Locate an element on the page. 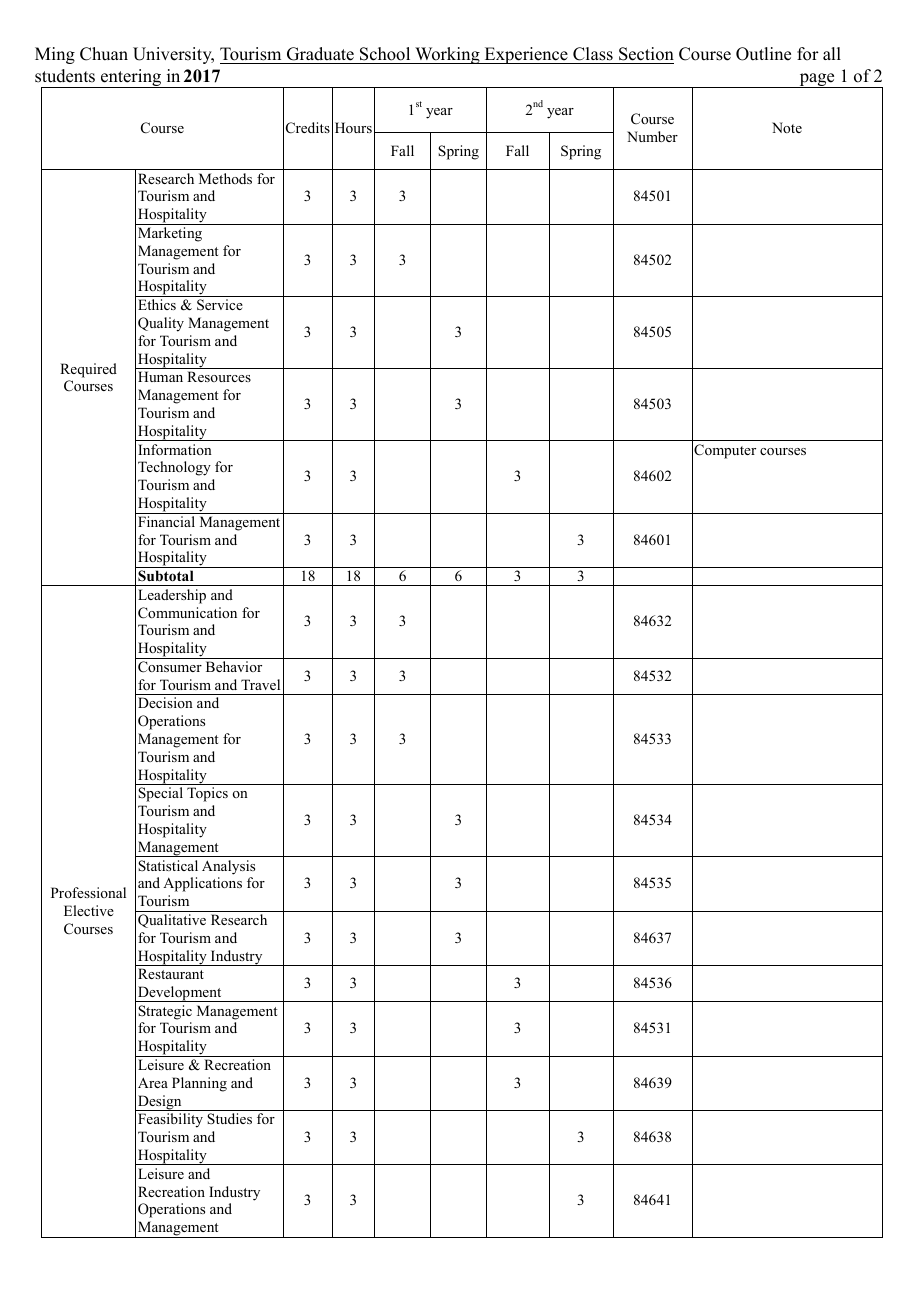 The image size is (924, 1308). Travel is located at coordinates (260, 684).
